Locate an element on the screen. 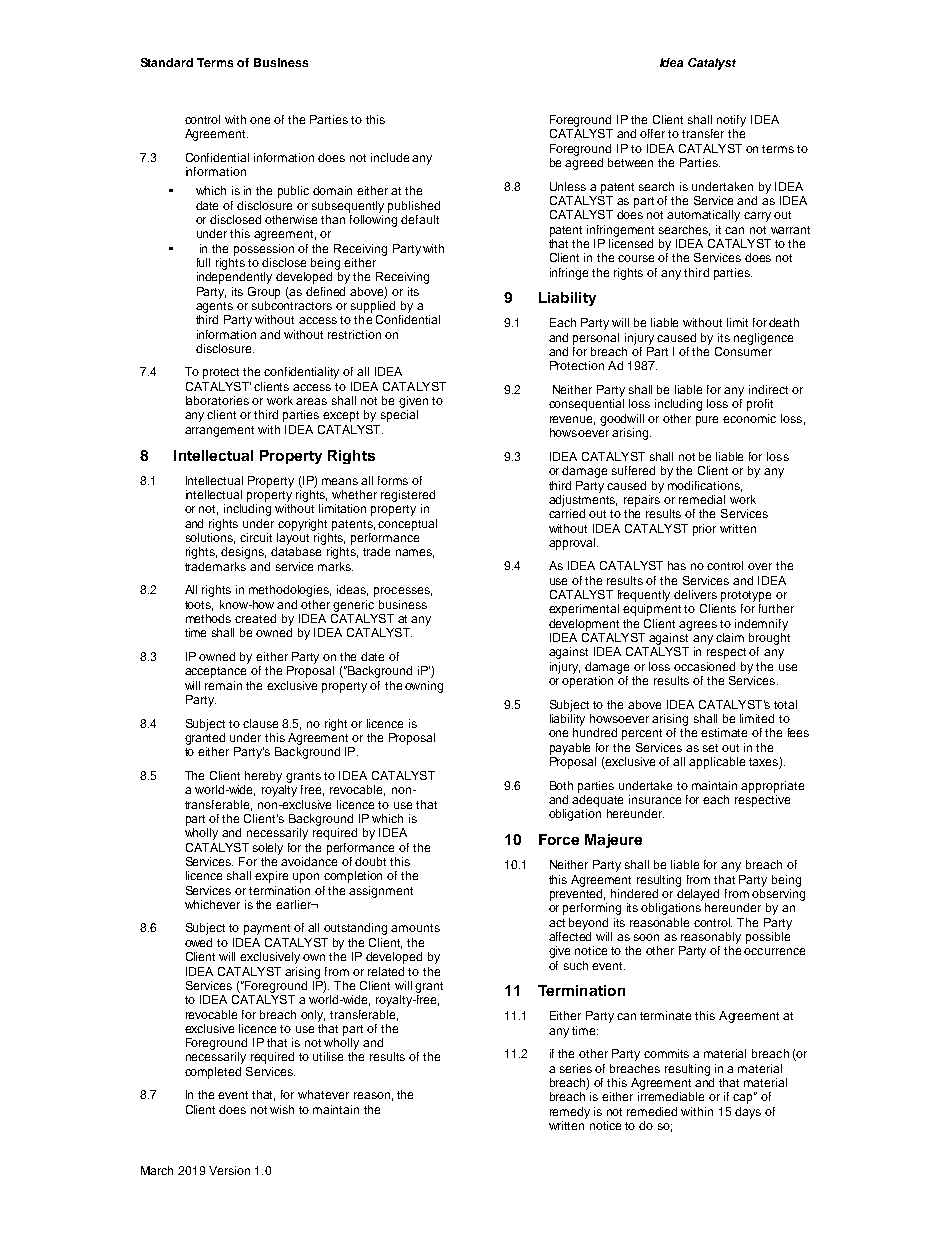 The height and width of the screenshot is (1233, 952). include is located at coordinates (390, 157).
